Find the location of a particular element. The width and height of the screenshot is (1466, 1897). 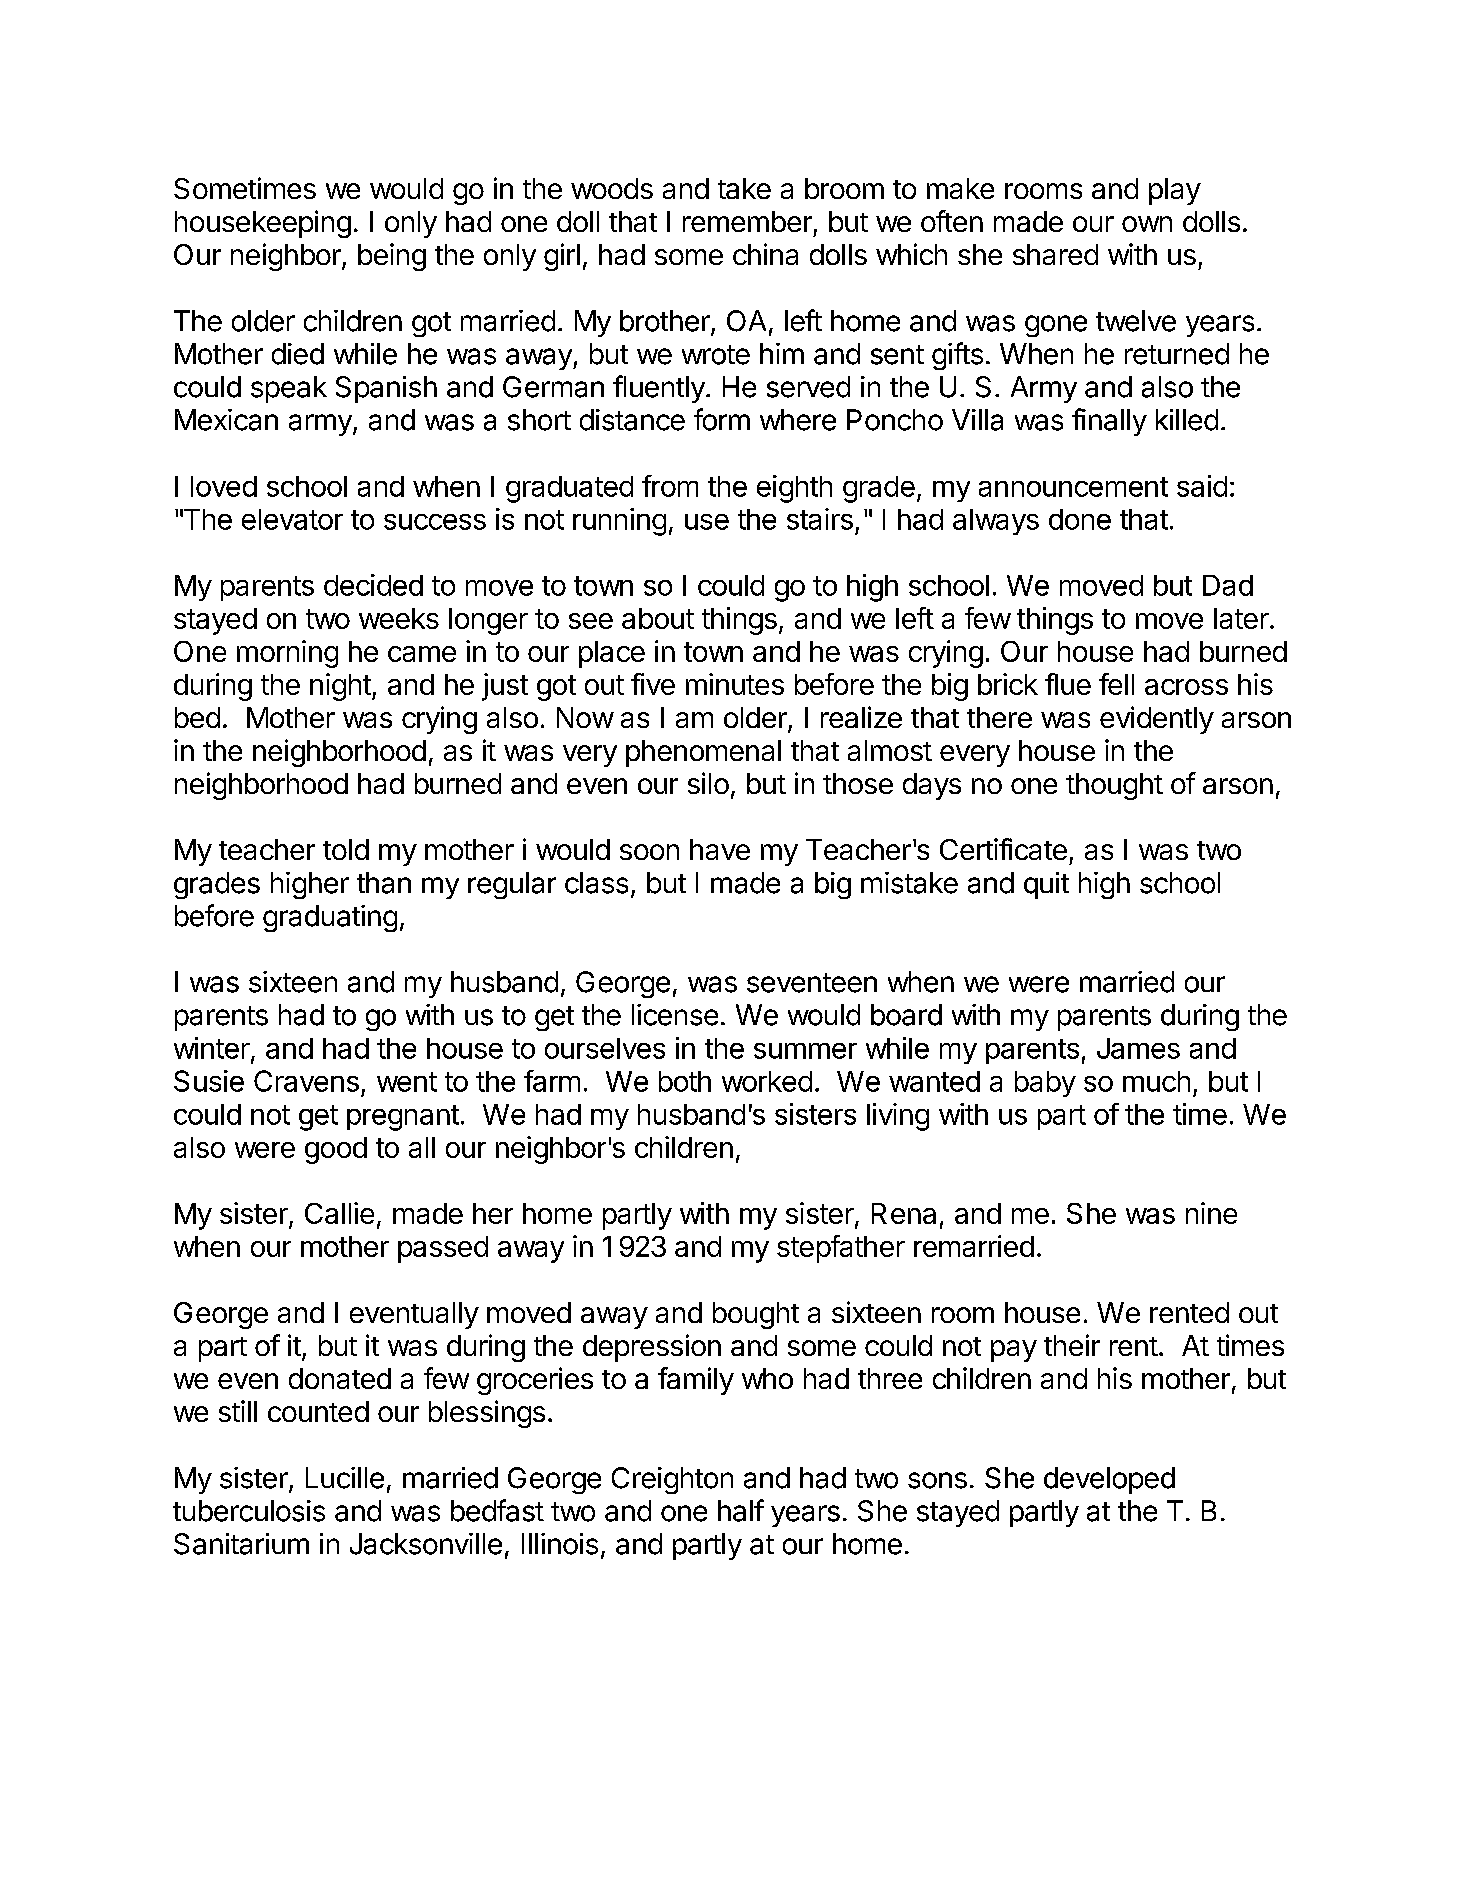

graduating is located at coordinates (330, 918).
